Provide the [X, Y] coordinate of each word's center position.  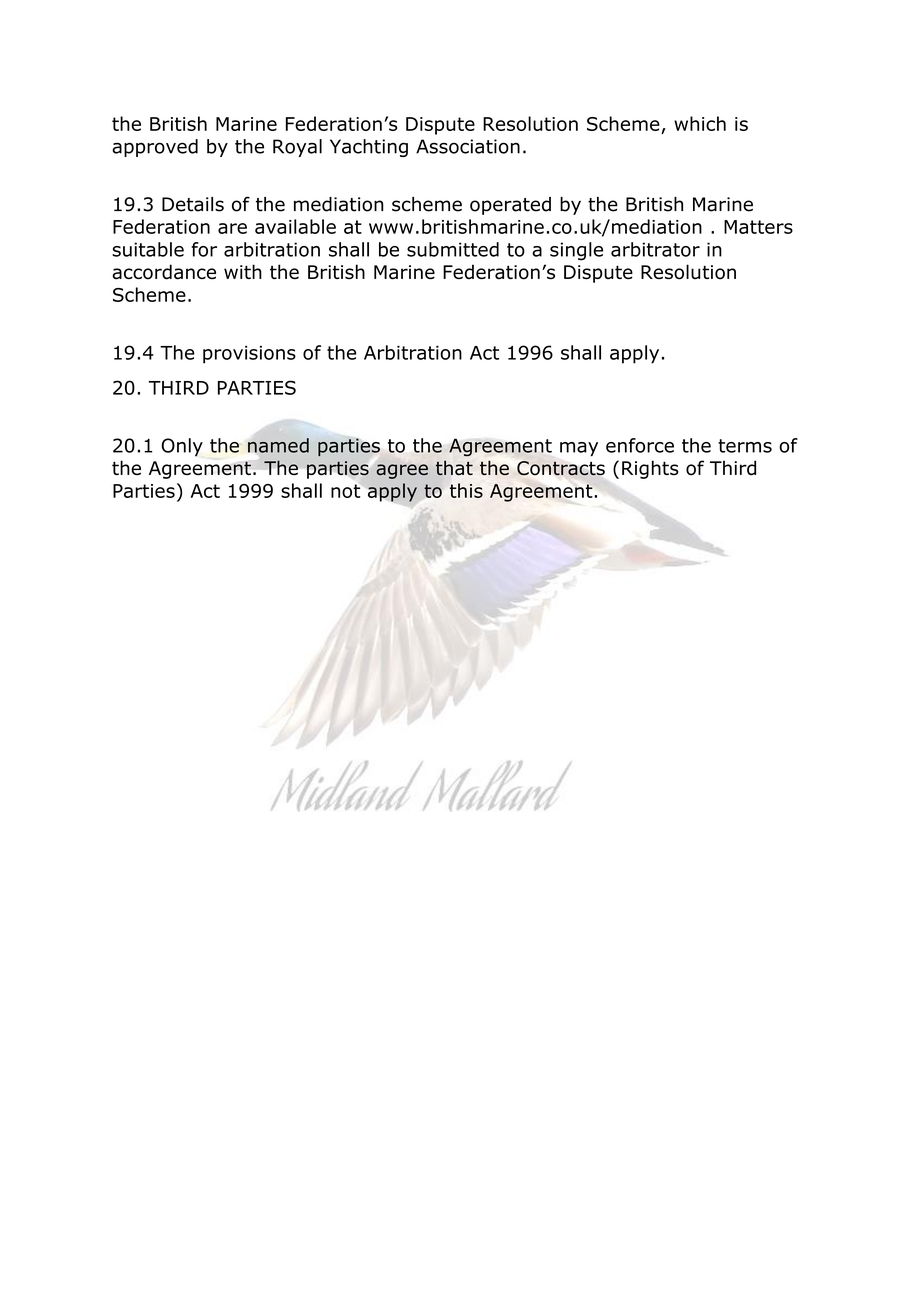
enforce [640, 445]
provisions [249, 355]
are [232, 228]
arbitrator [655, 249]
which [700, 123]
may [579, 449]
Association [468, 146]
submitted [453, 249]
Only [182, 447]
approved [155, 148]
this [466, 490]
